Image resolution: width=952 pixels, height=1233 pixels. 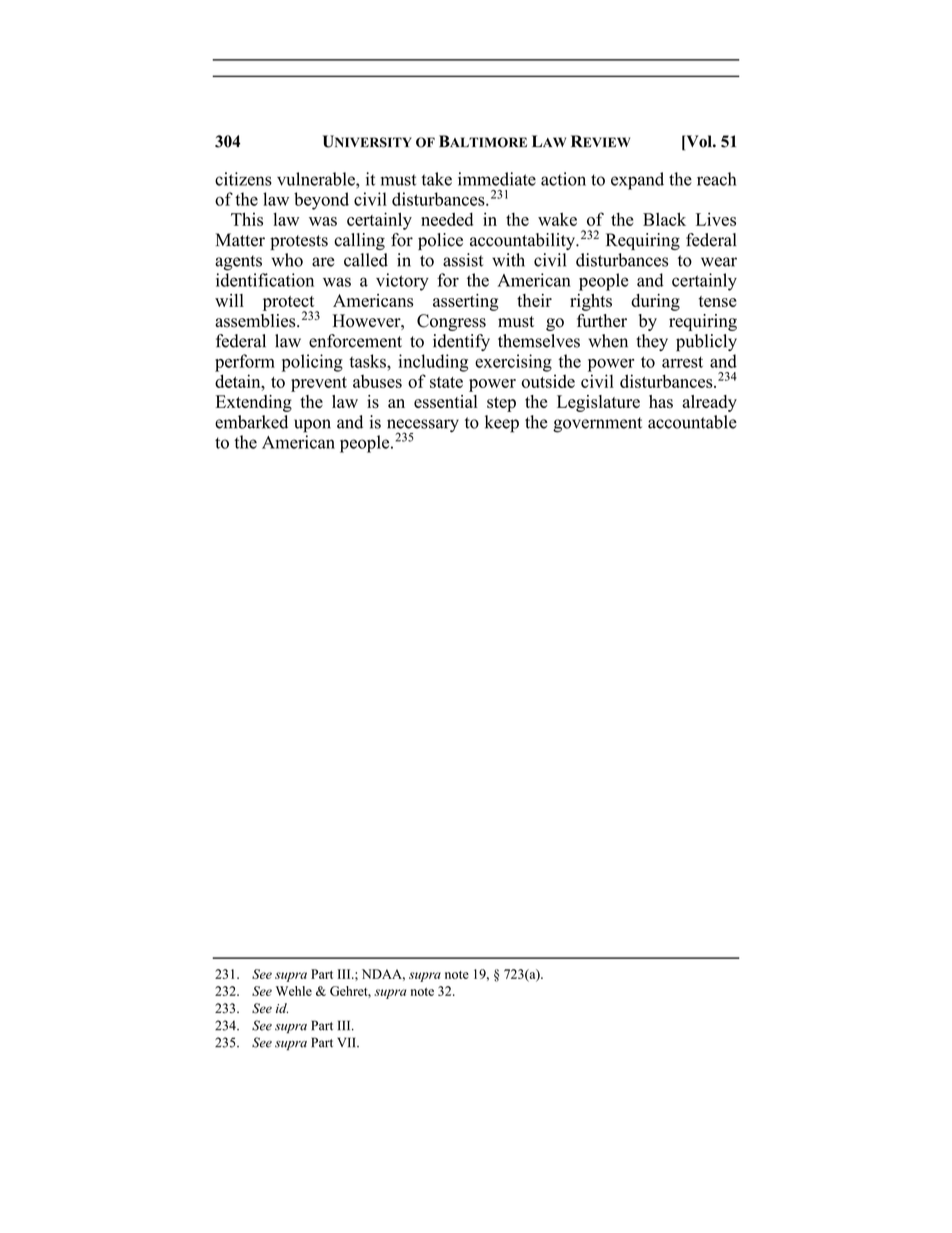 I want to click on already, so click(x=709, y=403).
